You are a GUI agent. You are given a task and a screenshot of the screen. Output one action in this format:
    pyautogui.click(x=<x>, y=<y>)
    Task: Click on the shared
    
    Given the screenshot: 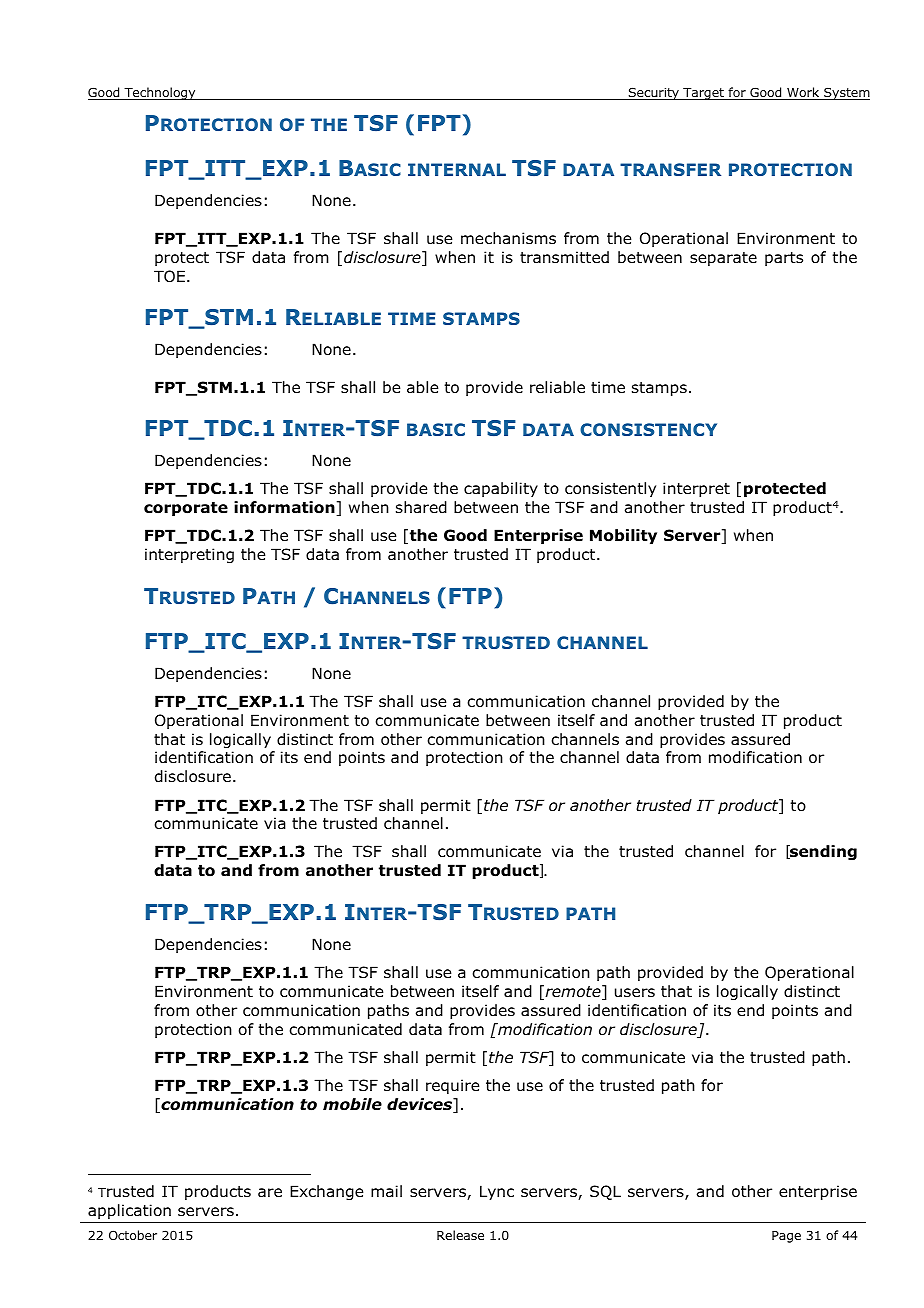 What is the action you would take?
    pyautogui.click(x=421, y=507)
